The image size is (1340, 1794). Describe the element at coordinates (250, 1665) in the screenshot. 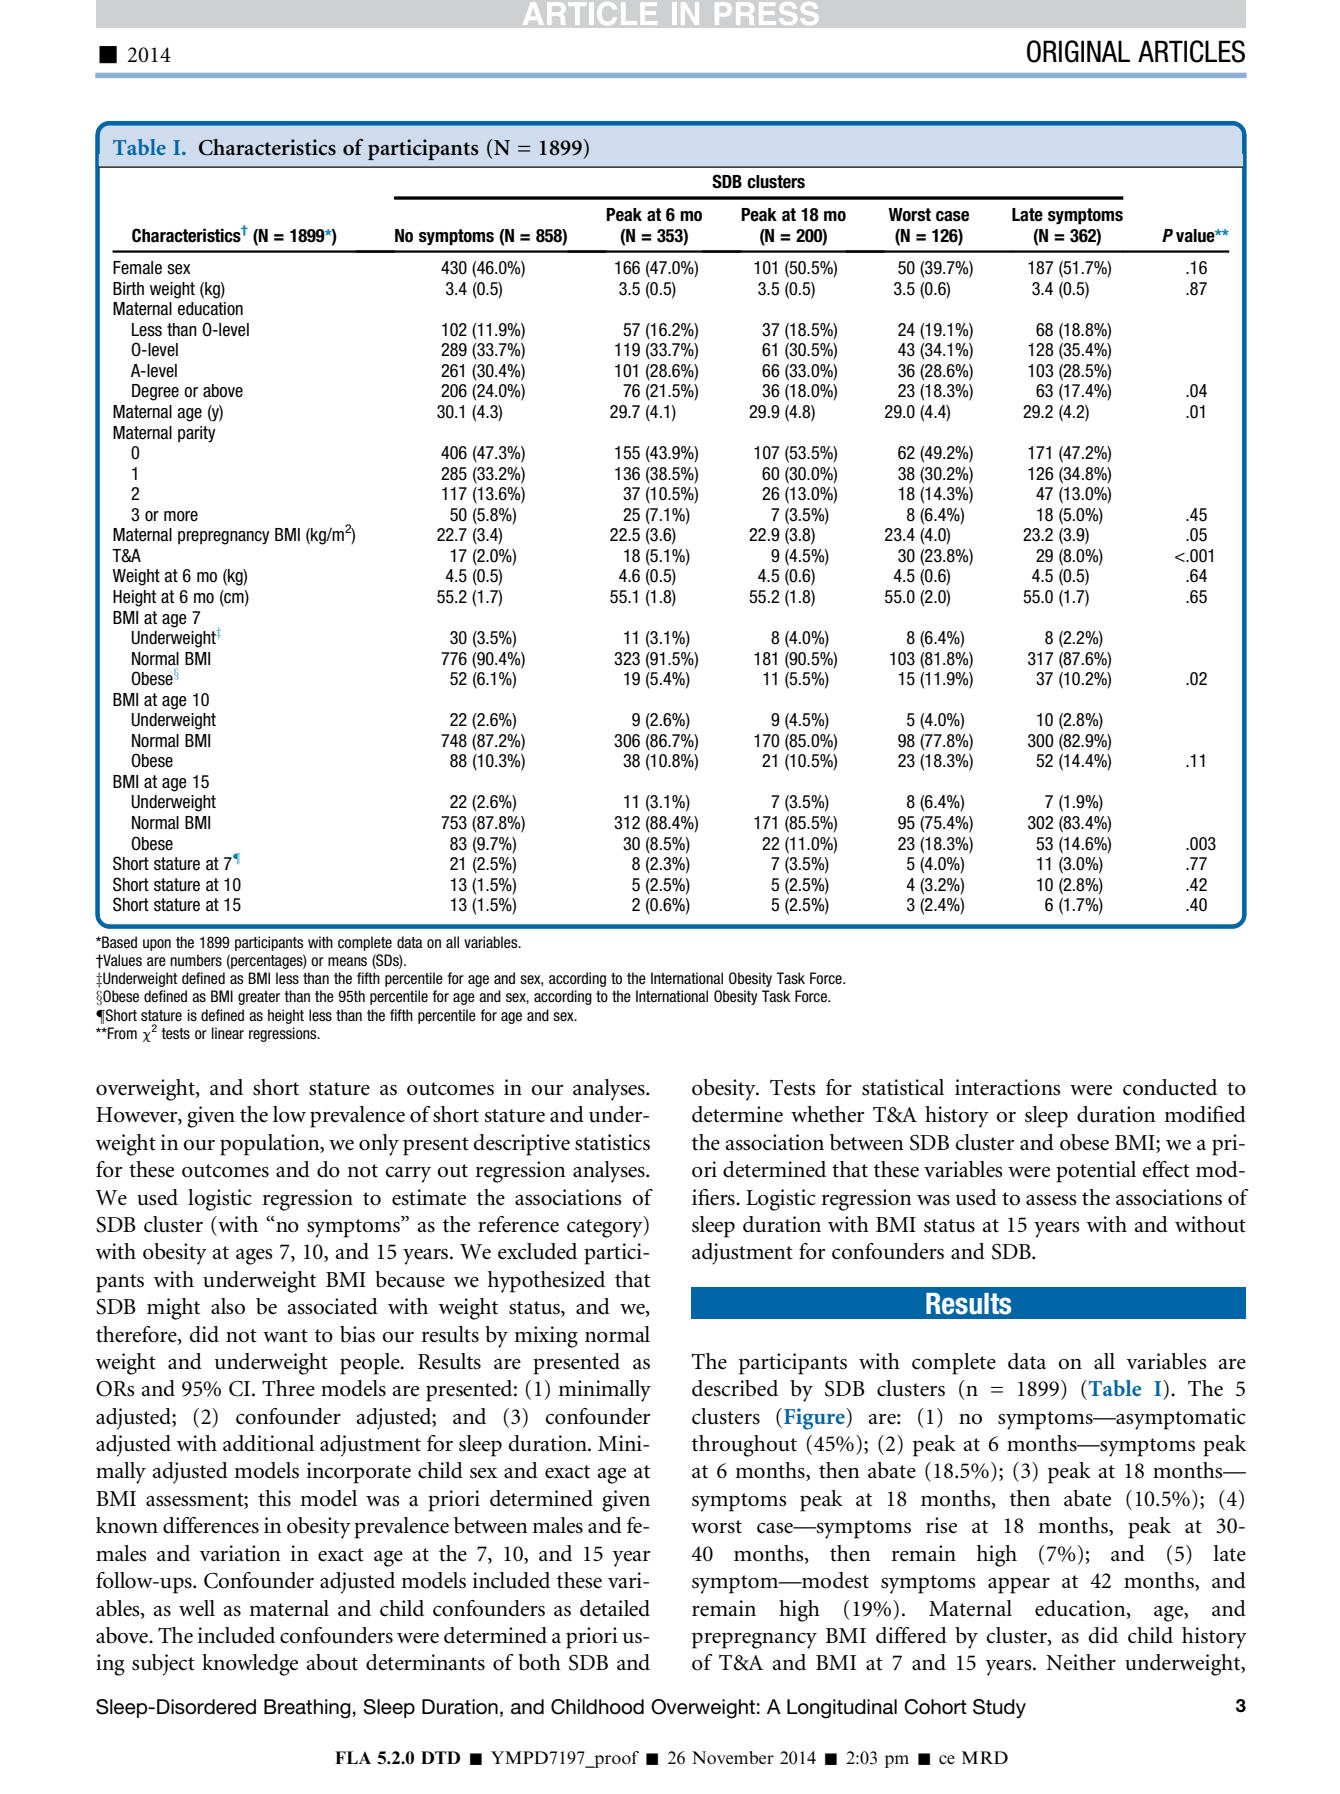

I see `knowledge` at that location.
